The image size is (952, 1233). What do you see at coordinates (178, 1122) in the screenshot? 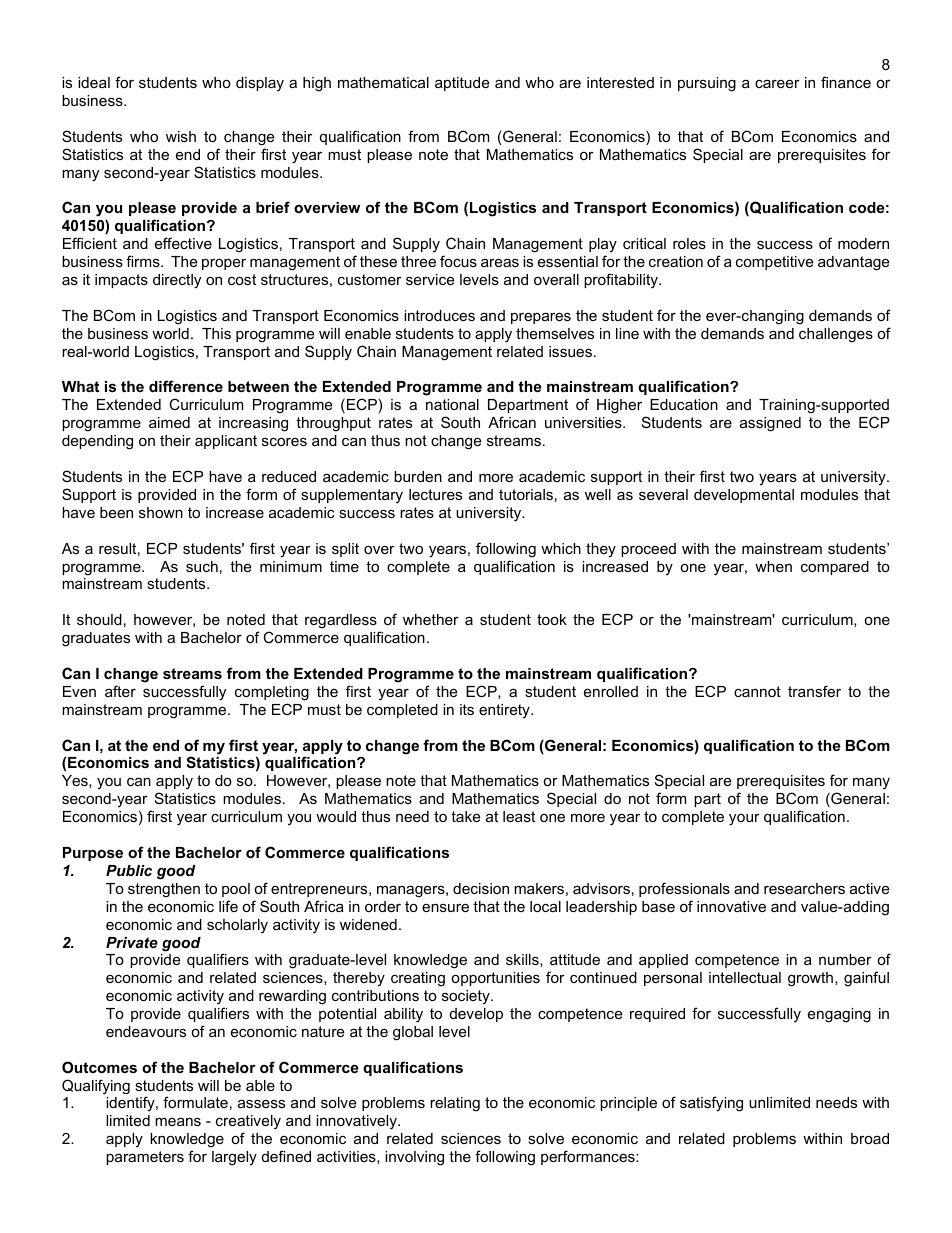
I see `means` at bounding box center [178, 1122].
